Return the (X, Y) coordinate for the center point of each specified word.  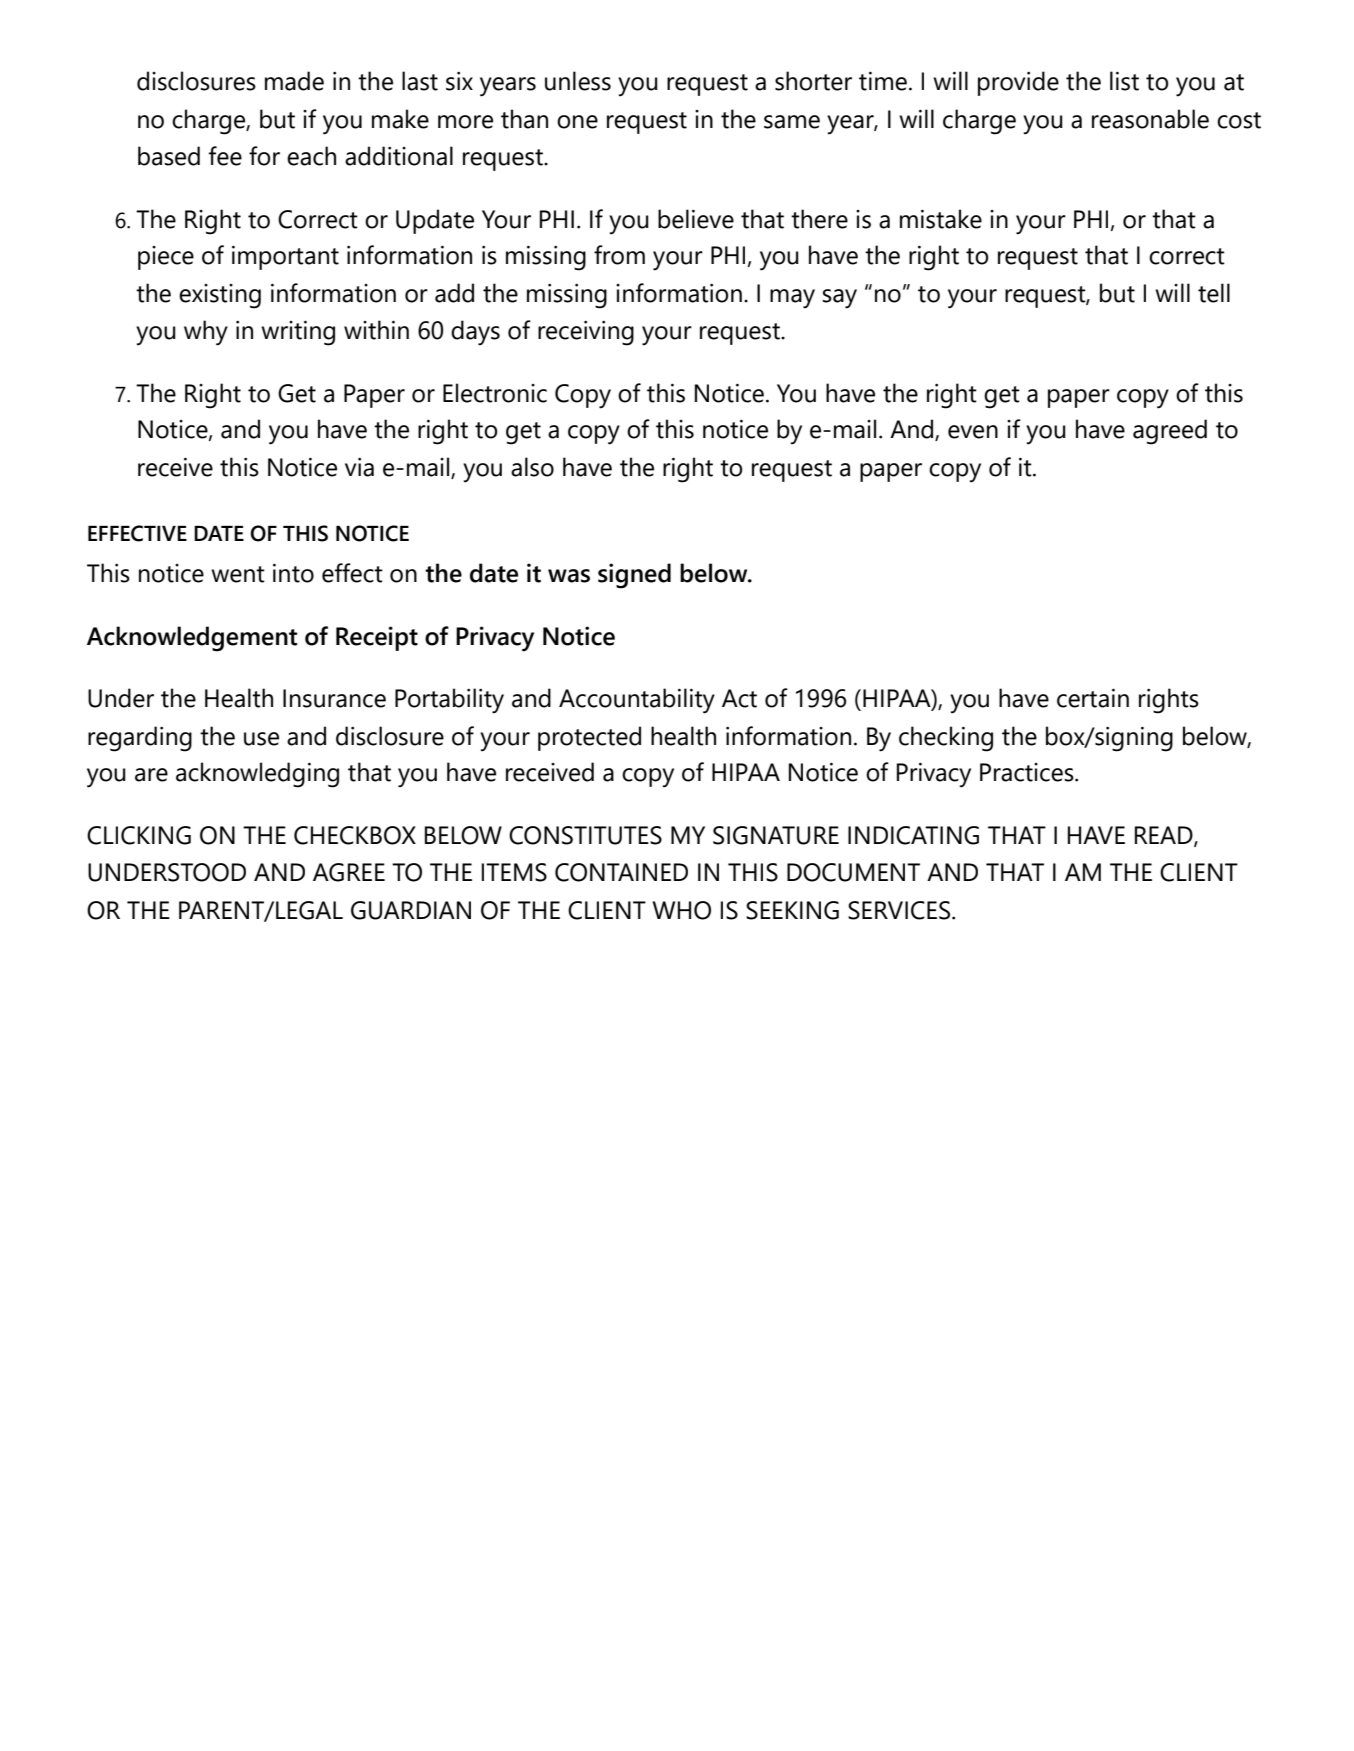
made (294, 81)
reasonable (1150, 119)
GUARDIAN (411, 910)
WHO (681, 910)
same (792, 122)
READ (1165, 836)
